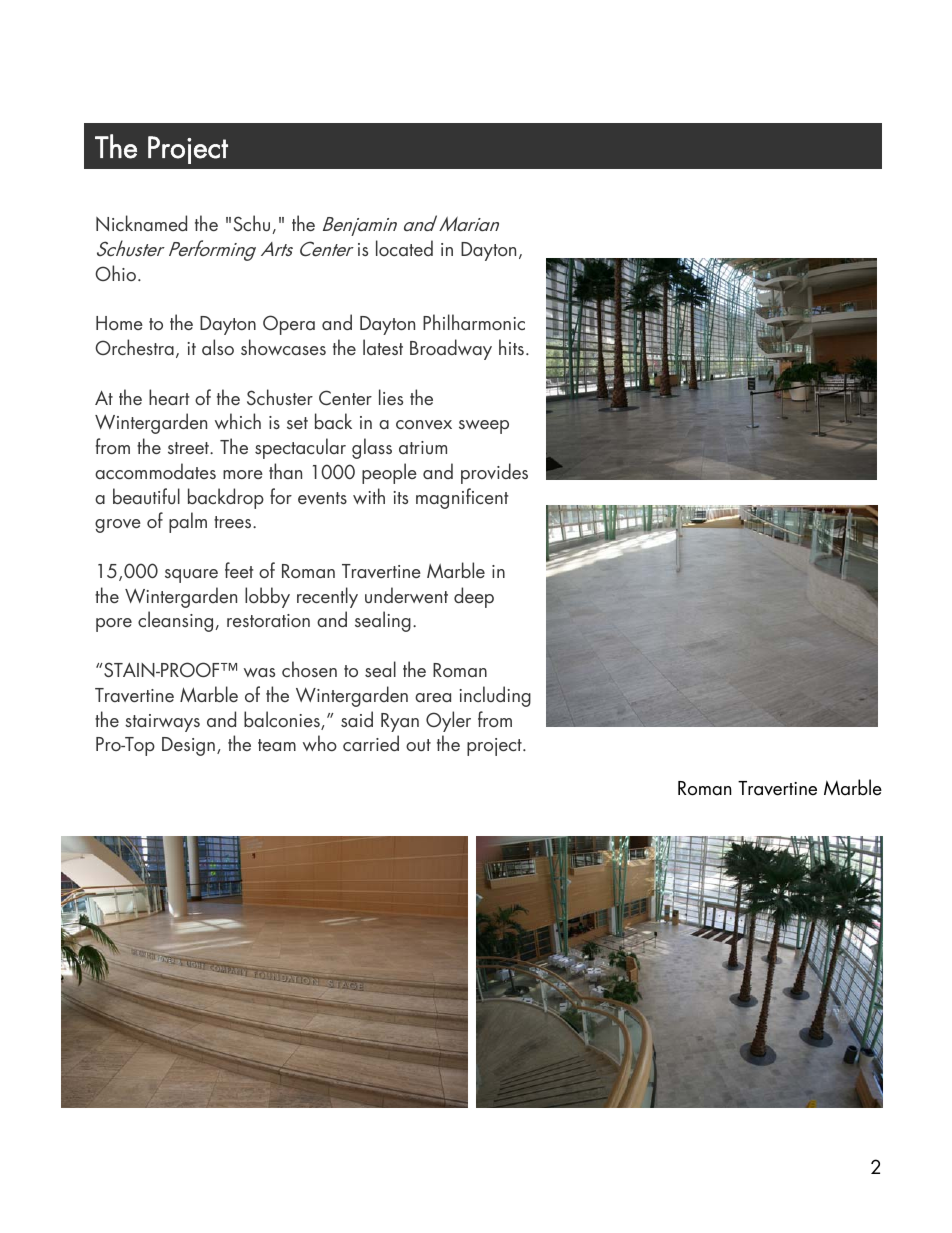 Image resolution: width=952 pixels, height=1233 pixels. Describe the element at coordinates (474, 322) in the screenshot. I see `Philharmonic` at that location.
